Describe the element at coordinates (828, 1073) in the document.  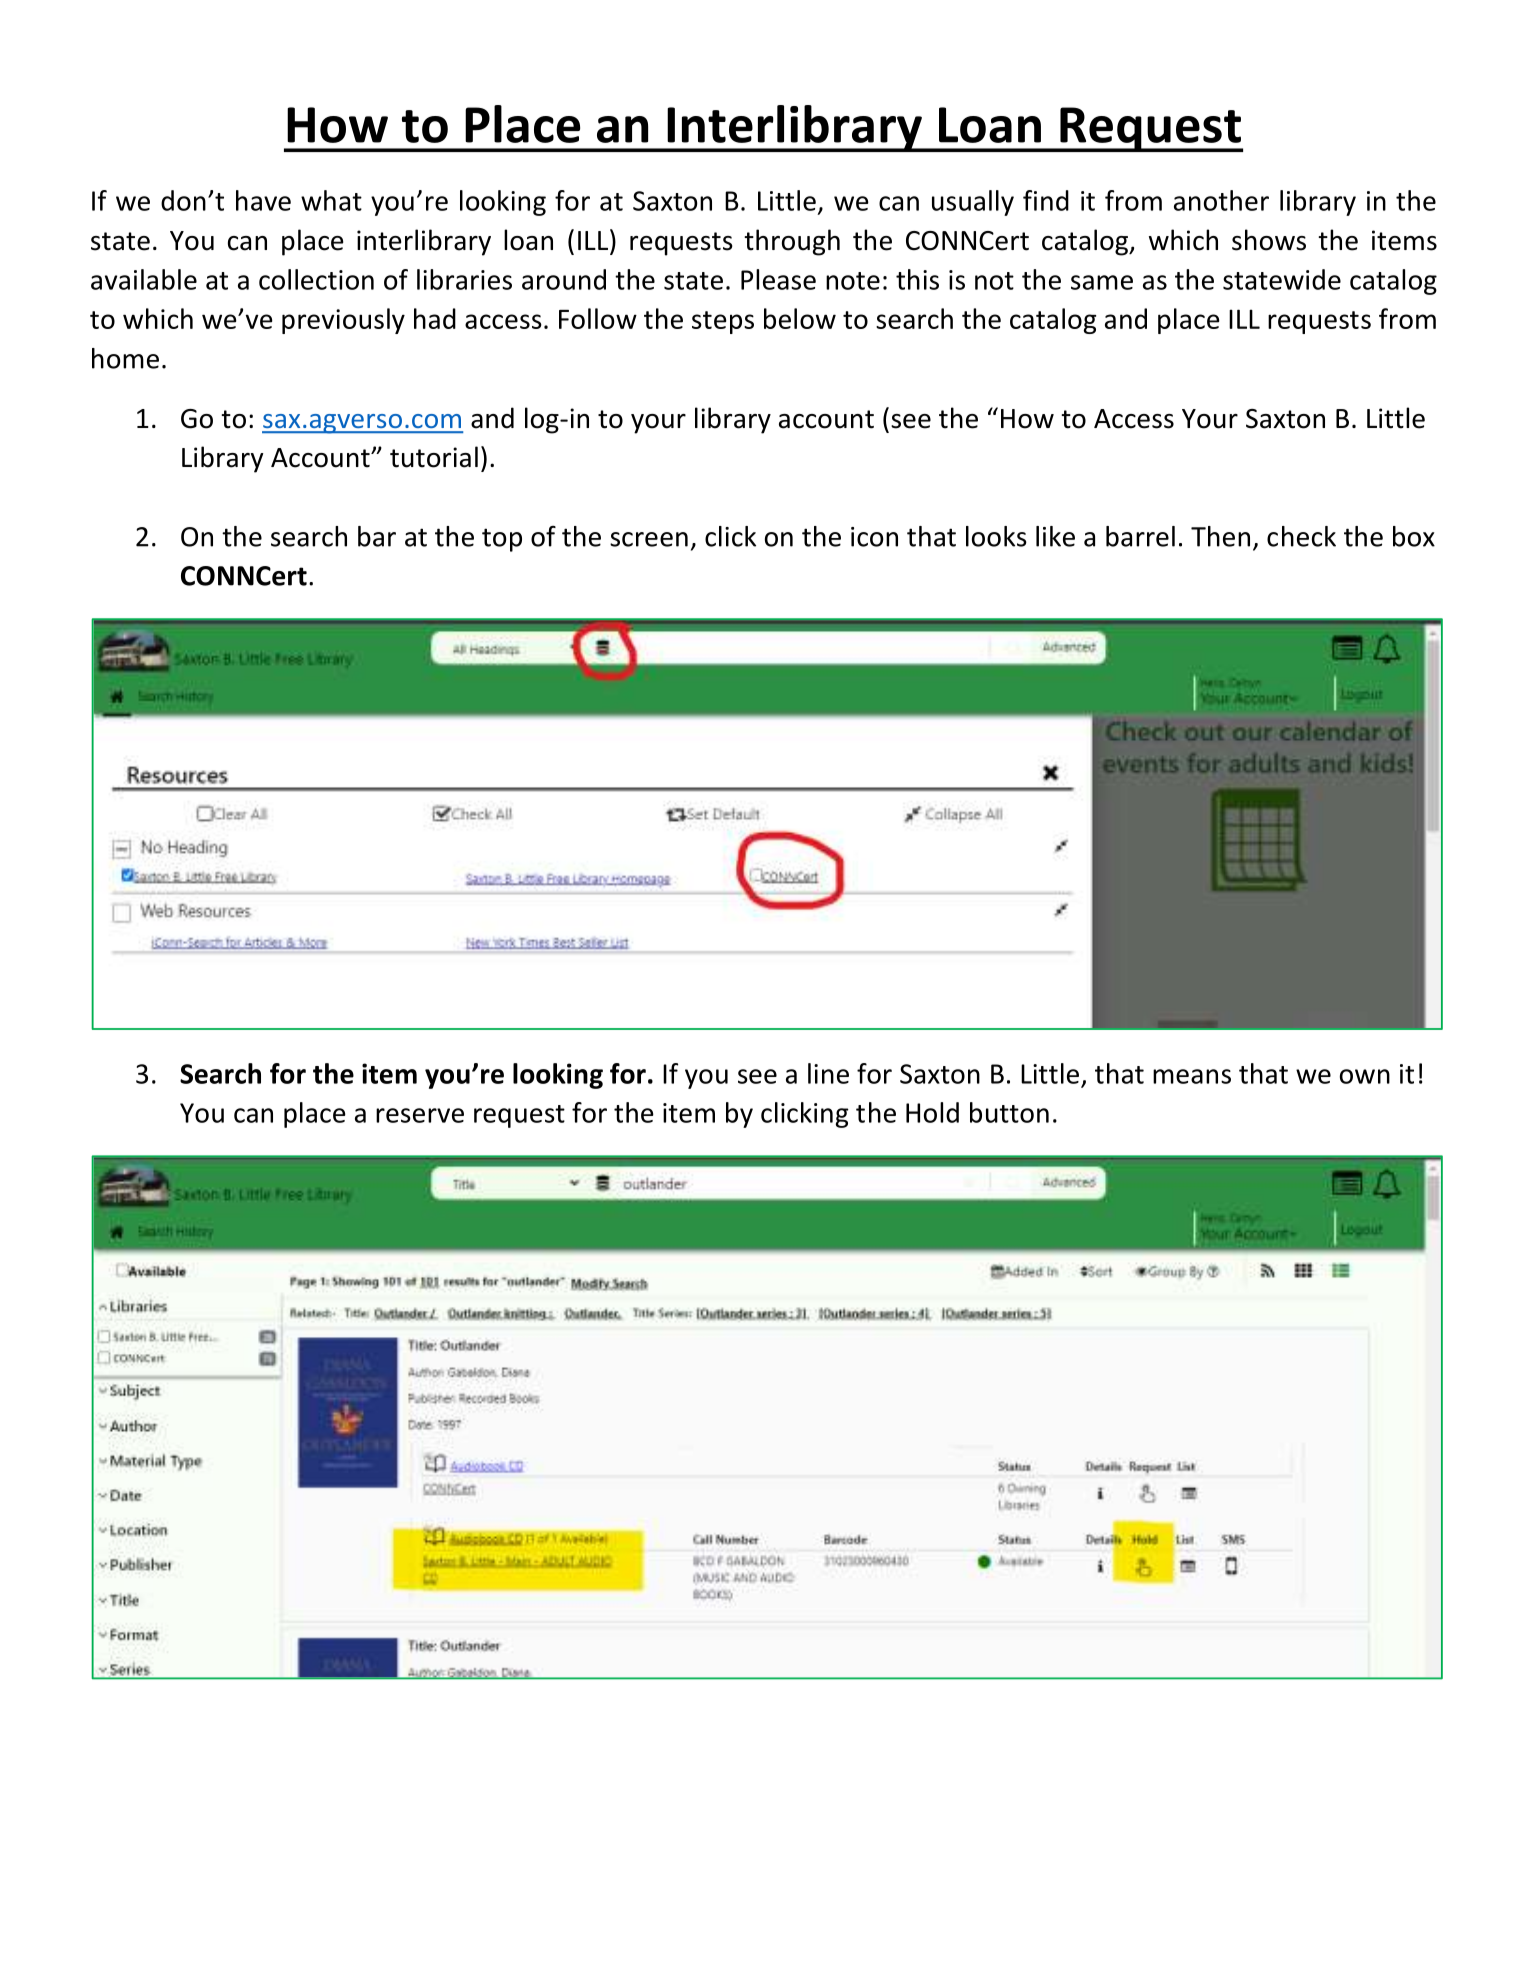
I see `line` at that location.
